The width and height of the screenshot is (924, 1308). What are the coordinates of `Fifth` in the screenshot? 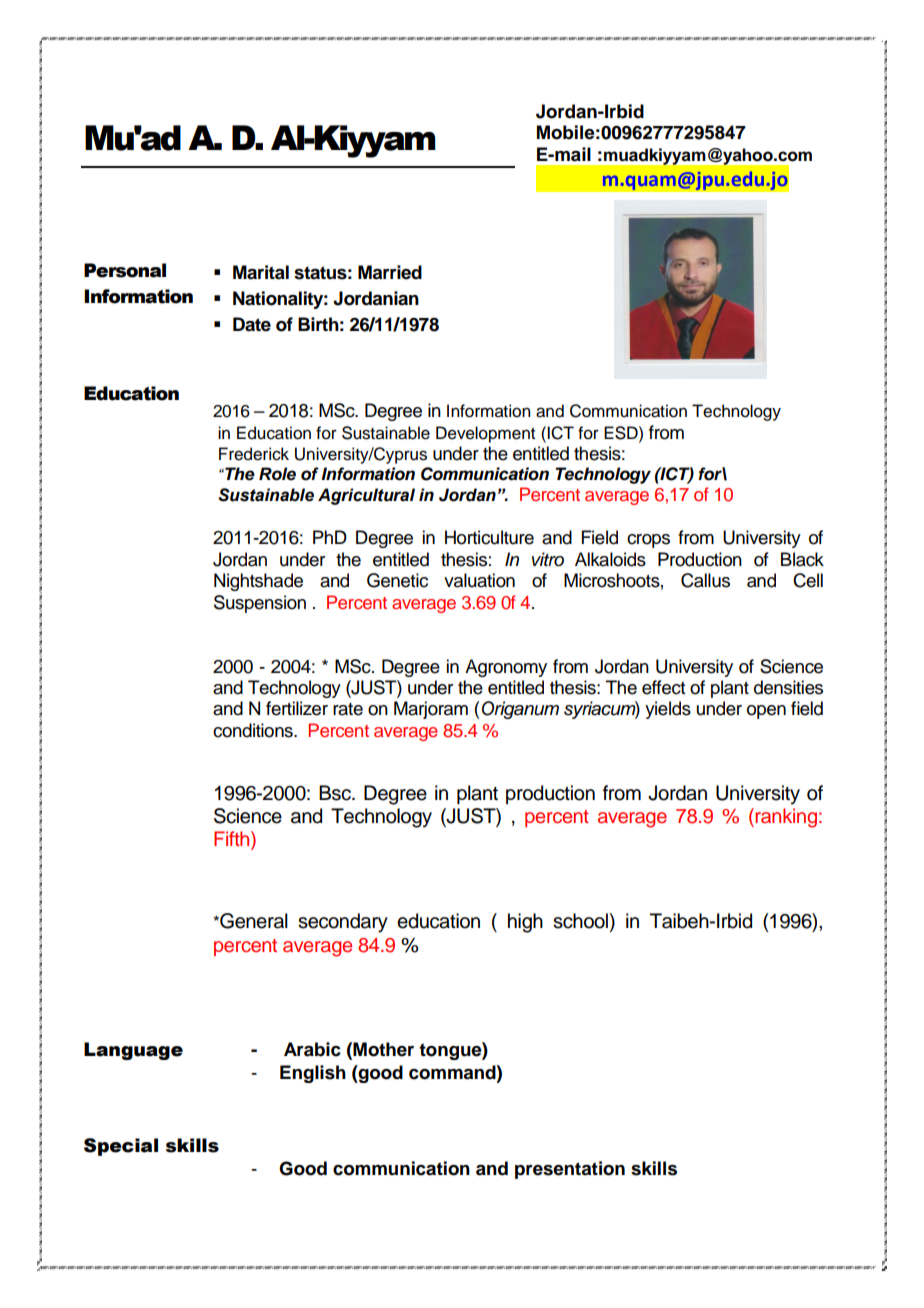 It's located at (233, 840).
